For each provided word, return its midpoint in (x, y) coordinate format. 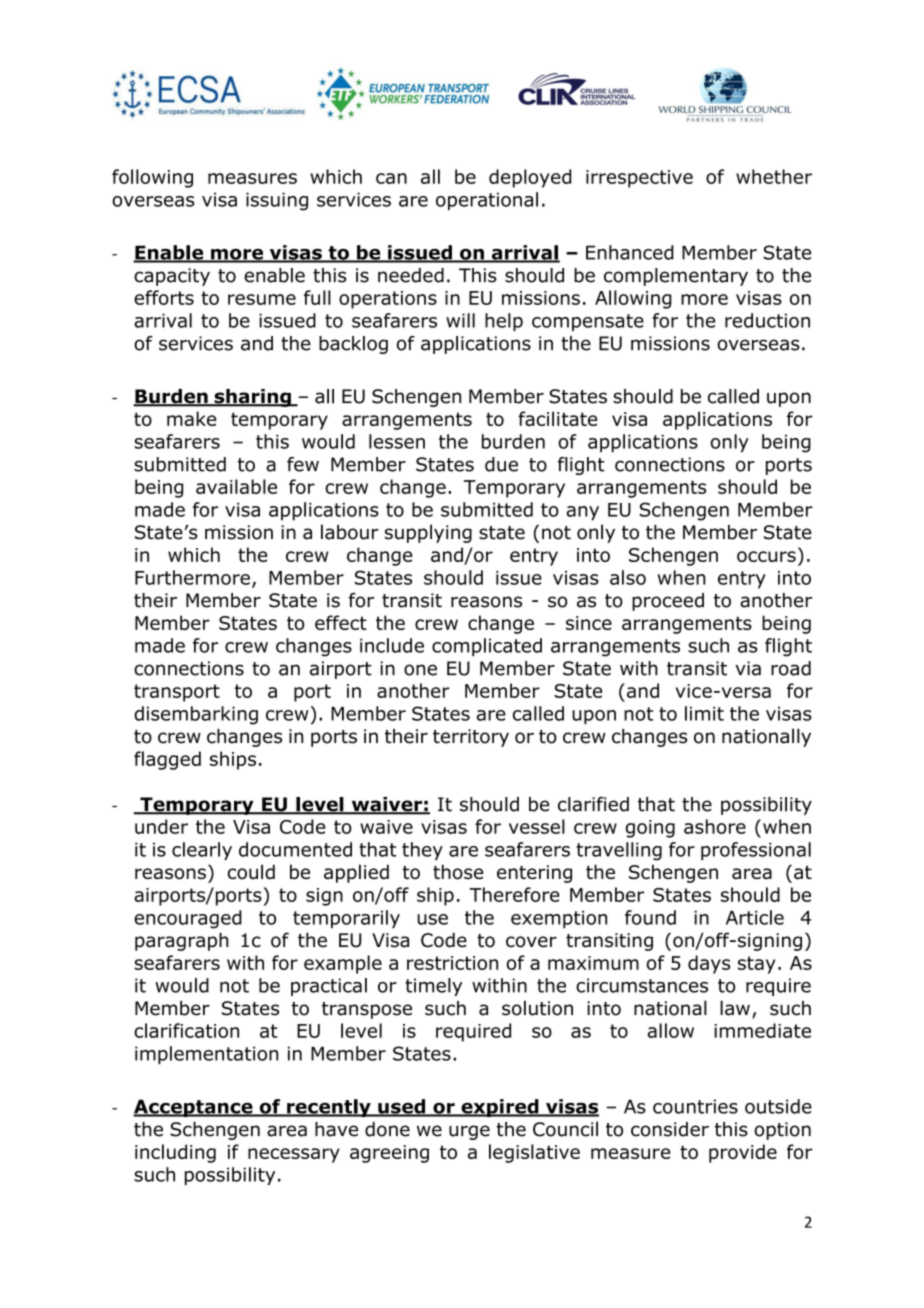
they (422, 851)
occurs (766, 556)
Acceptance (194, 1108)
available (236, 486)
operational (487, 201)
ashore (715, 826)
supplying (428, 533)
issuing (277, 201)
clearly (202, 851)
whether (774, 176)
